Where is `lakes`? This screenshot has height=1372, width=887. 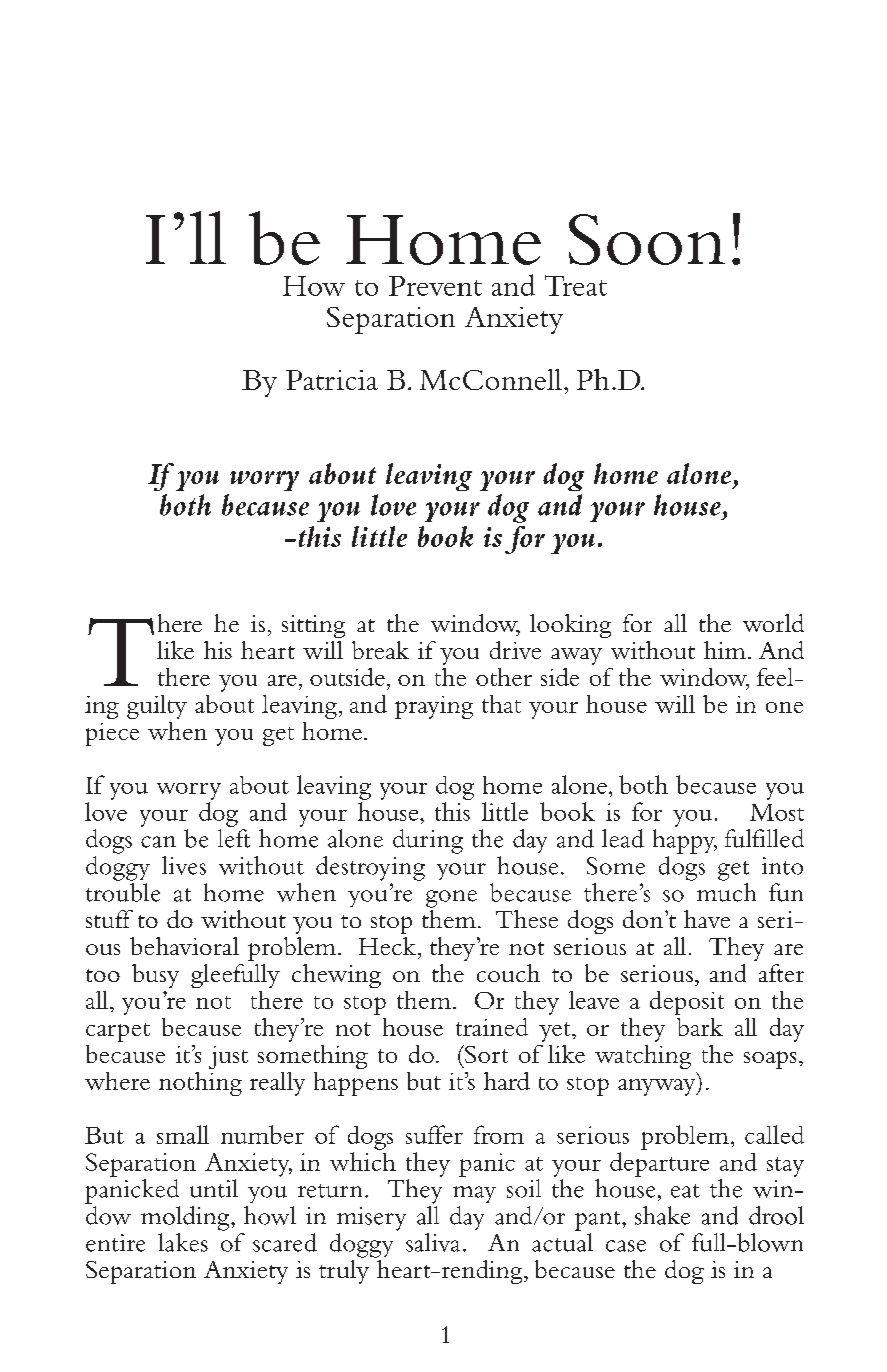 lakes is located at coordinates (183, 1242).
